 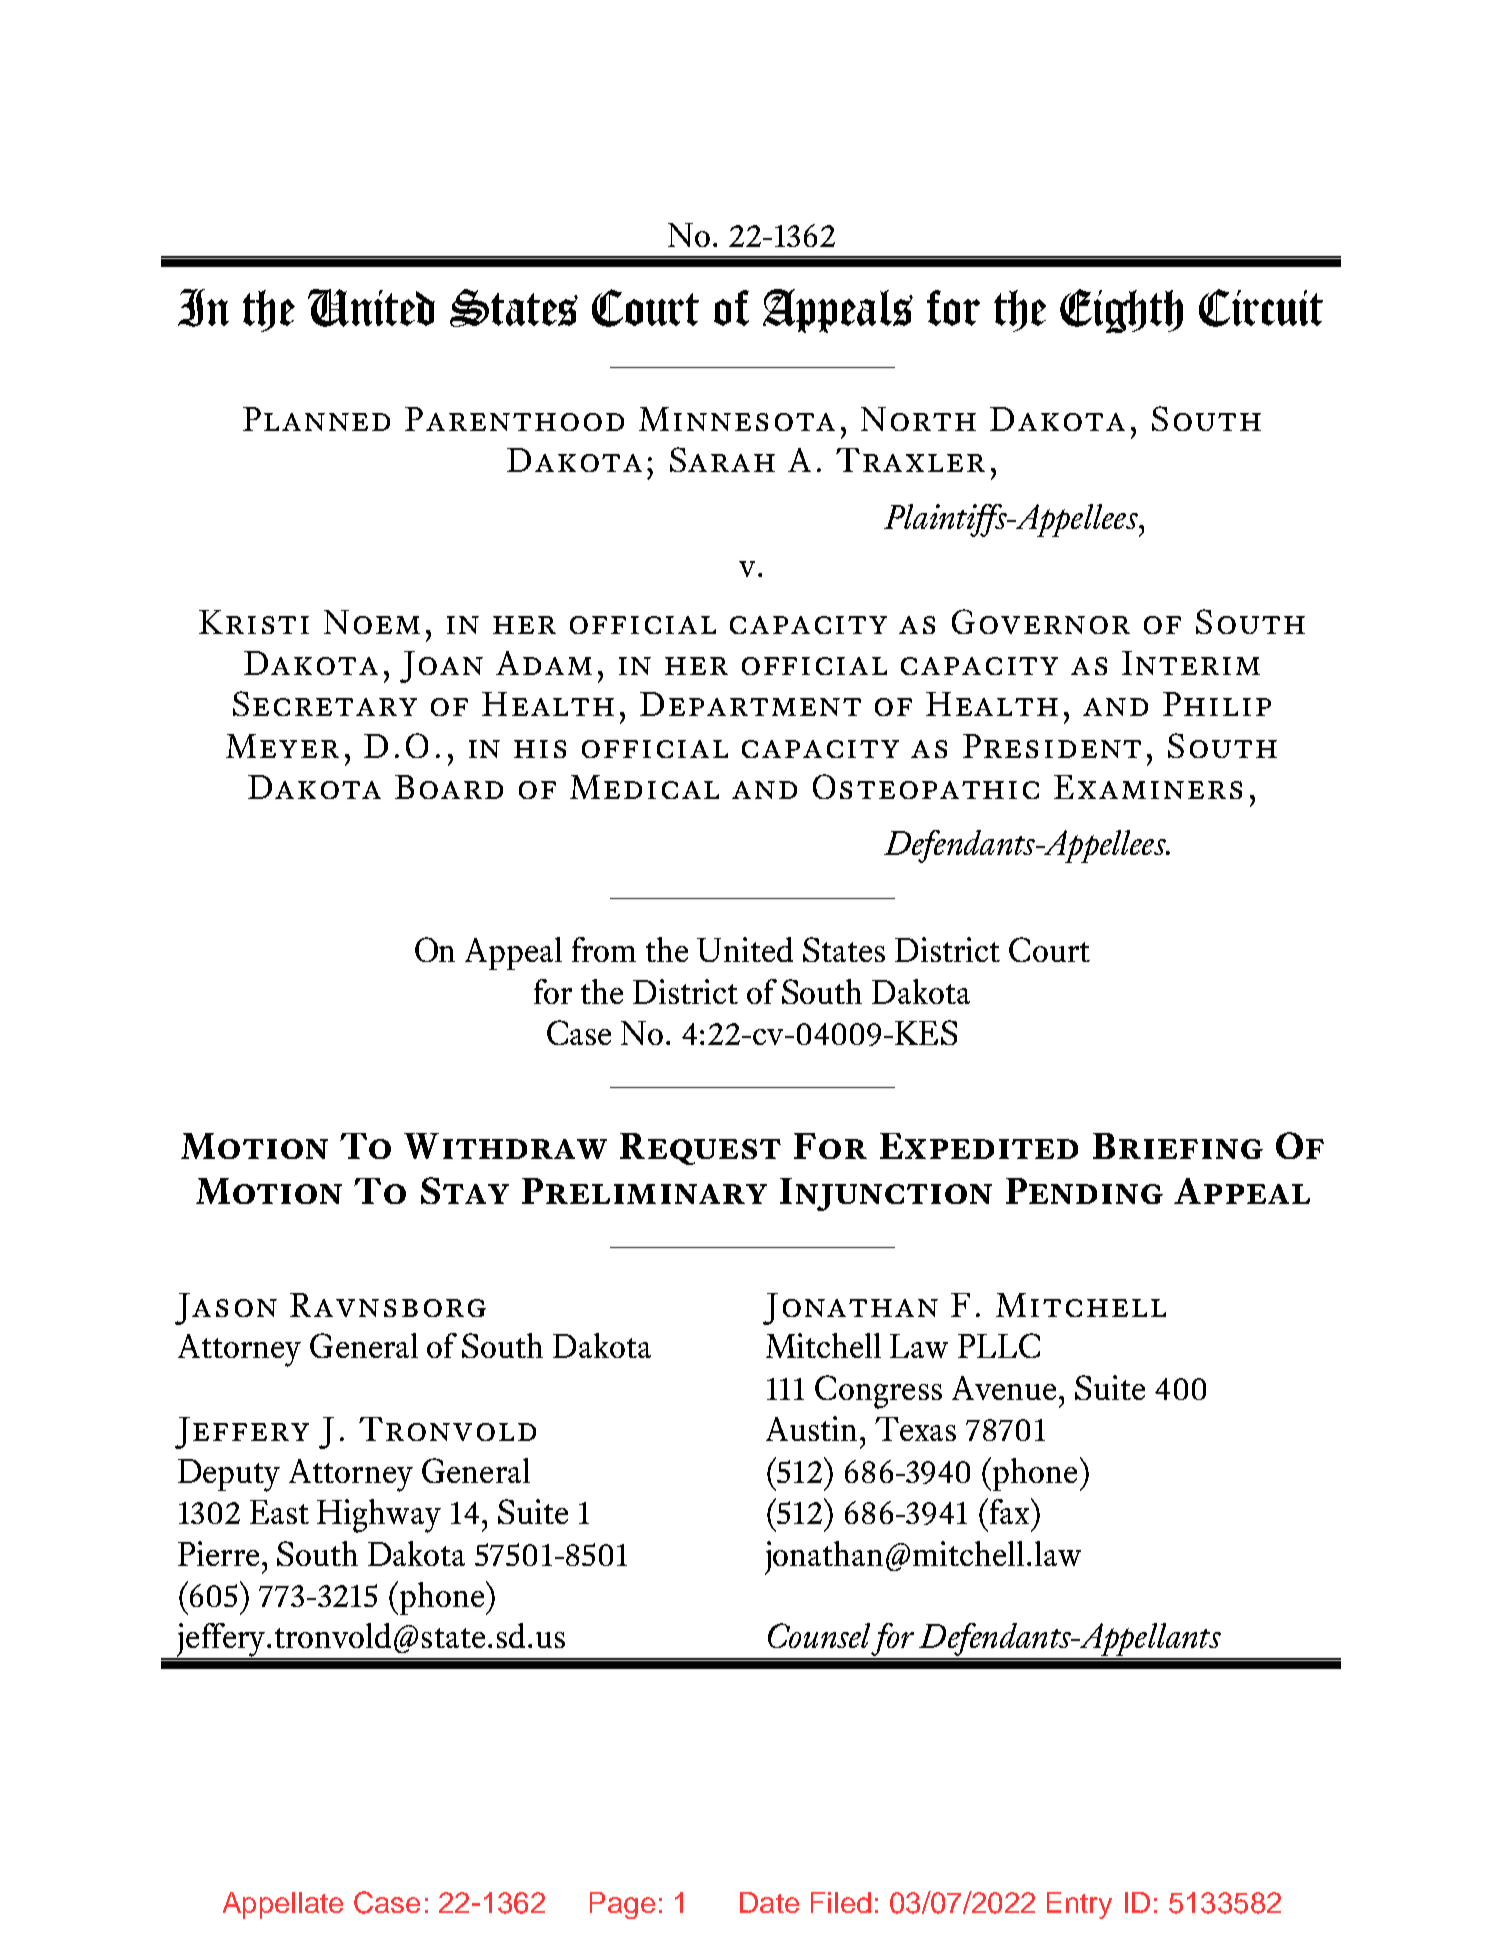 I want to click on Austin, so click(x=811, y=1428).
